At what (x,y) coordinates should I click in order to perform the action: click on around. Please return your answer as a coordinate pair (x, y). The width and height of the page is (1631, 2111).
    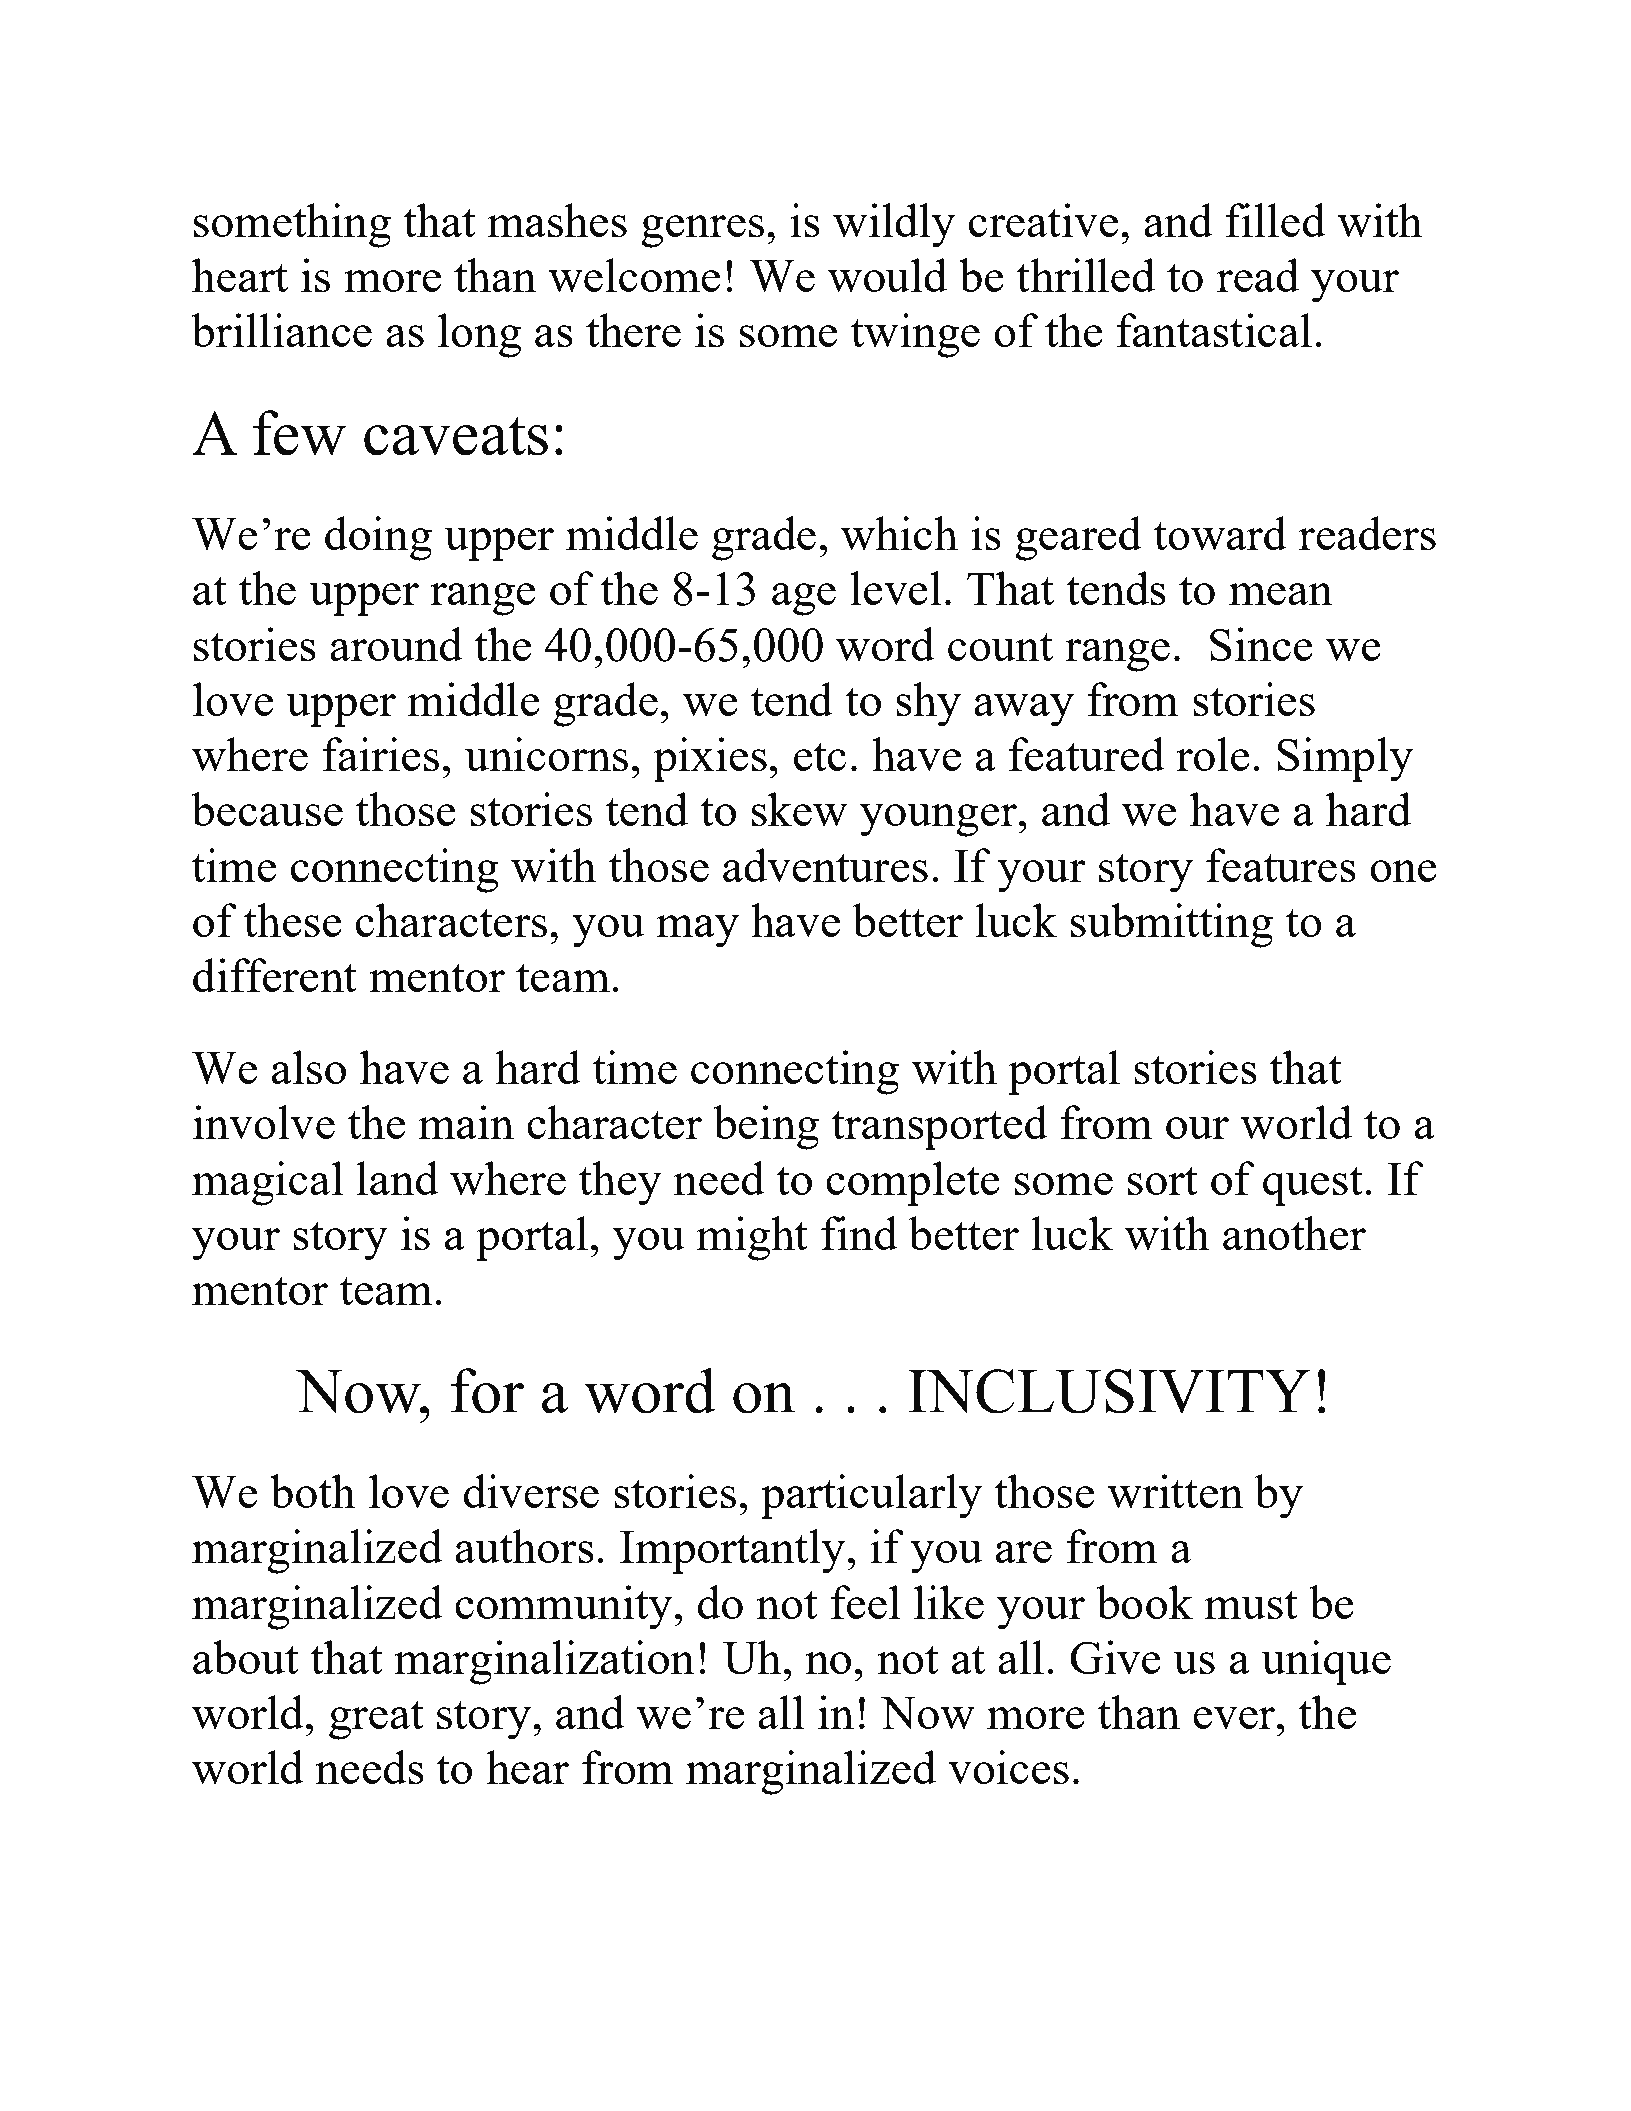
    Looking at the image, I should click on (396, 644).
